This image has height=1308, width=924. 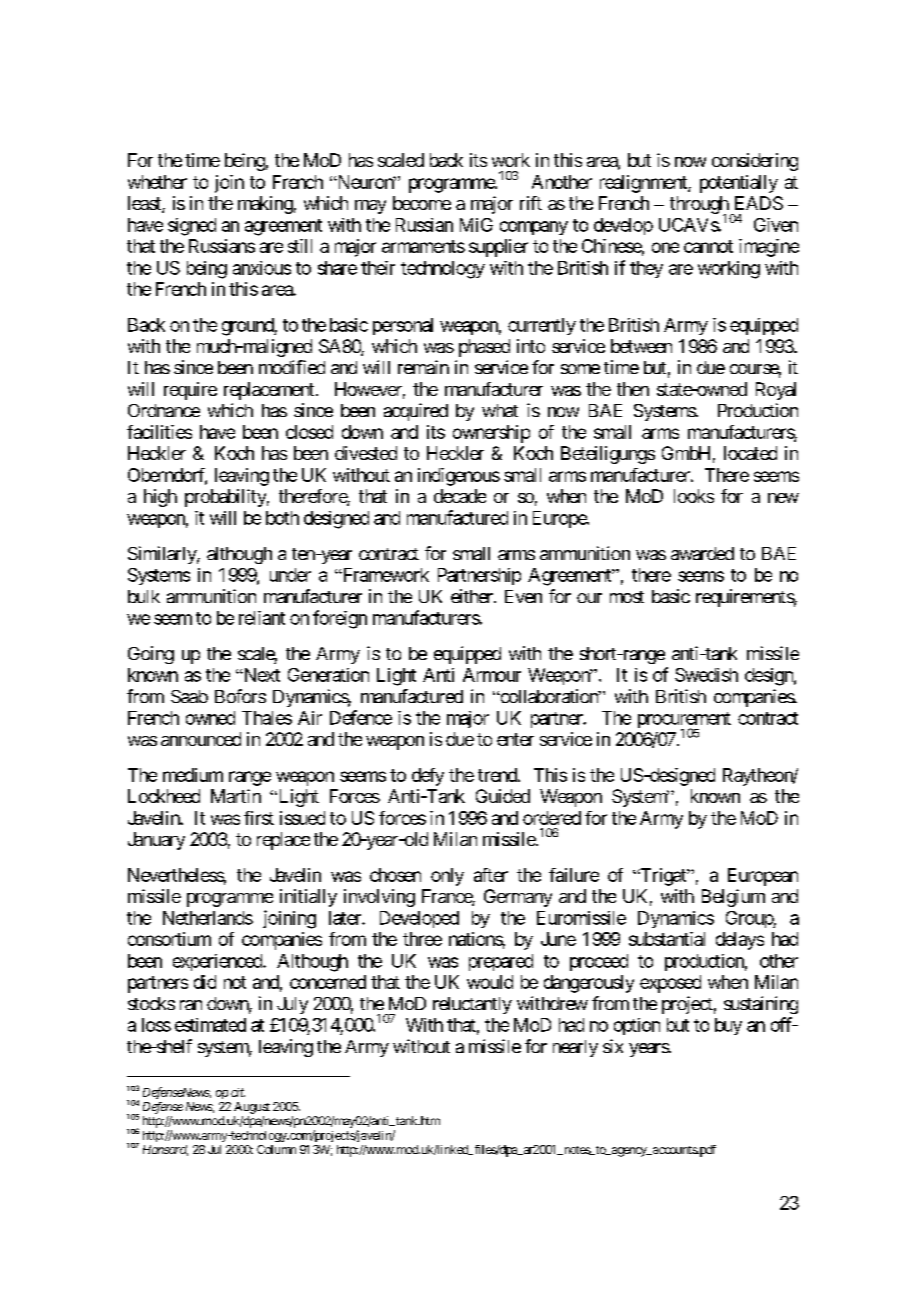 What do you see at coordinates (699, 206) in the image?
I see `through` at bounding box center [699, 206].
